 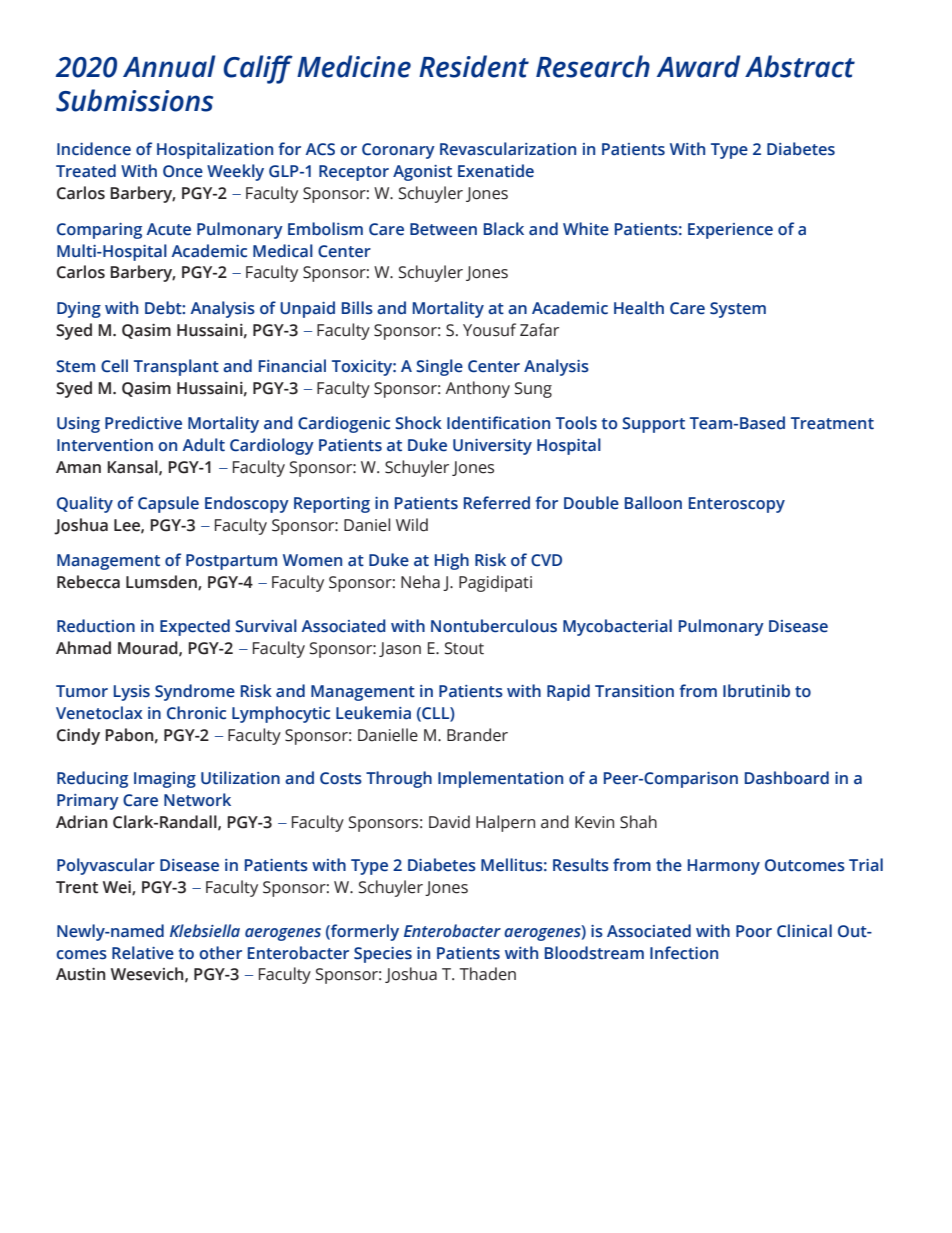 I want to click on Health, so click(x=639, y=308).
